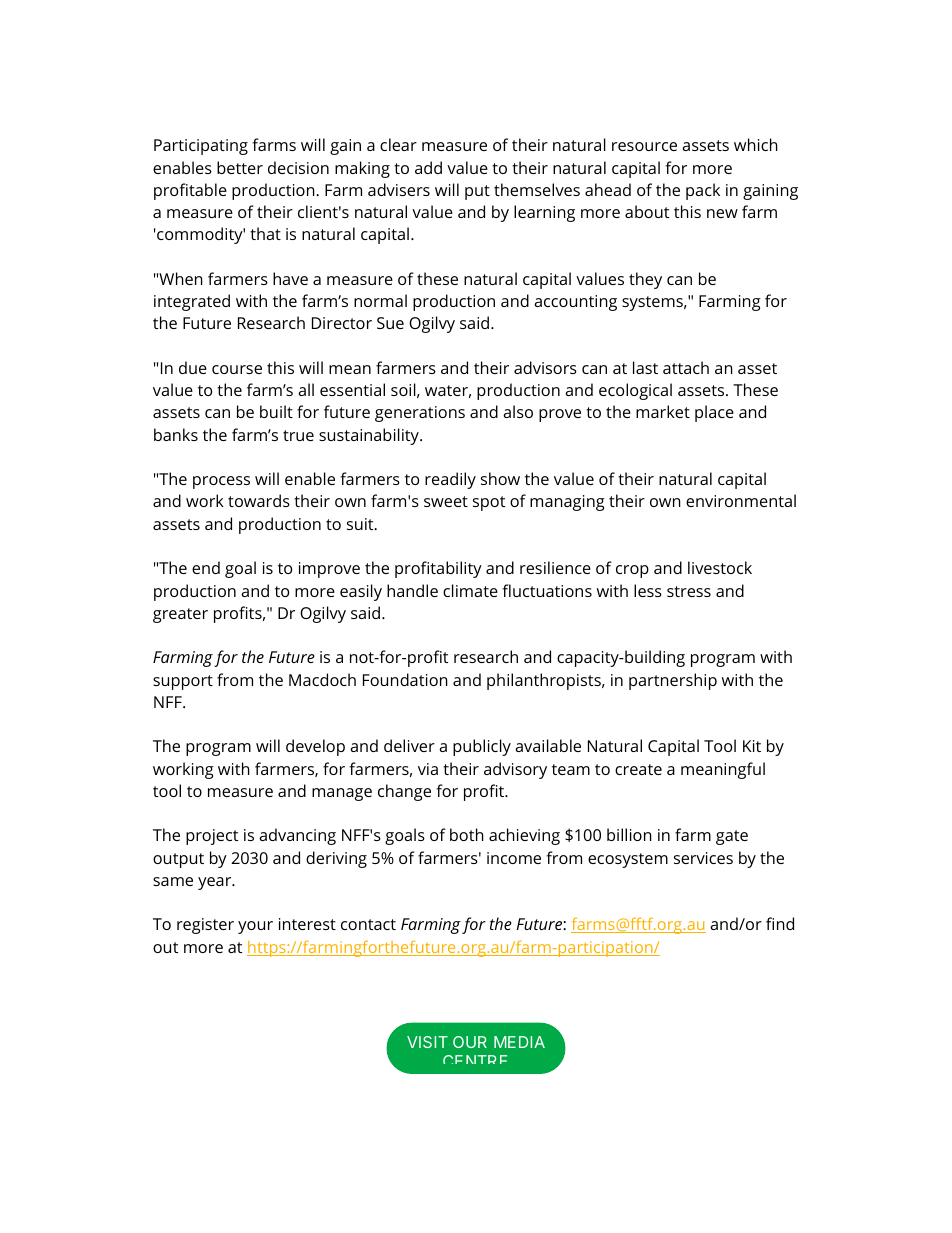 The height and width of the page is (1233, 952). Describe the element at coordinates (475, 1059) in the page. I see `CENTRE` at that location.
